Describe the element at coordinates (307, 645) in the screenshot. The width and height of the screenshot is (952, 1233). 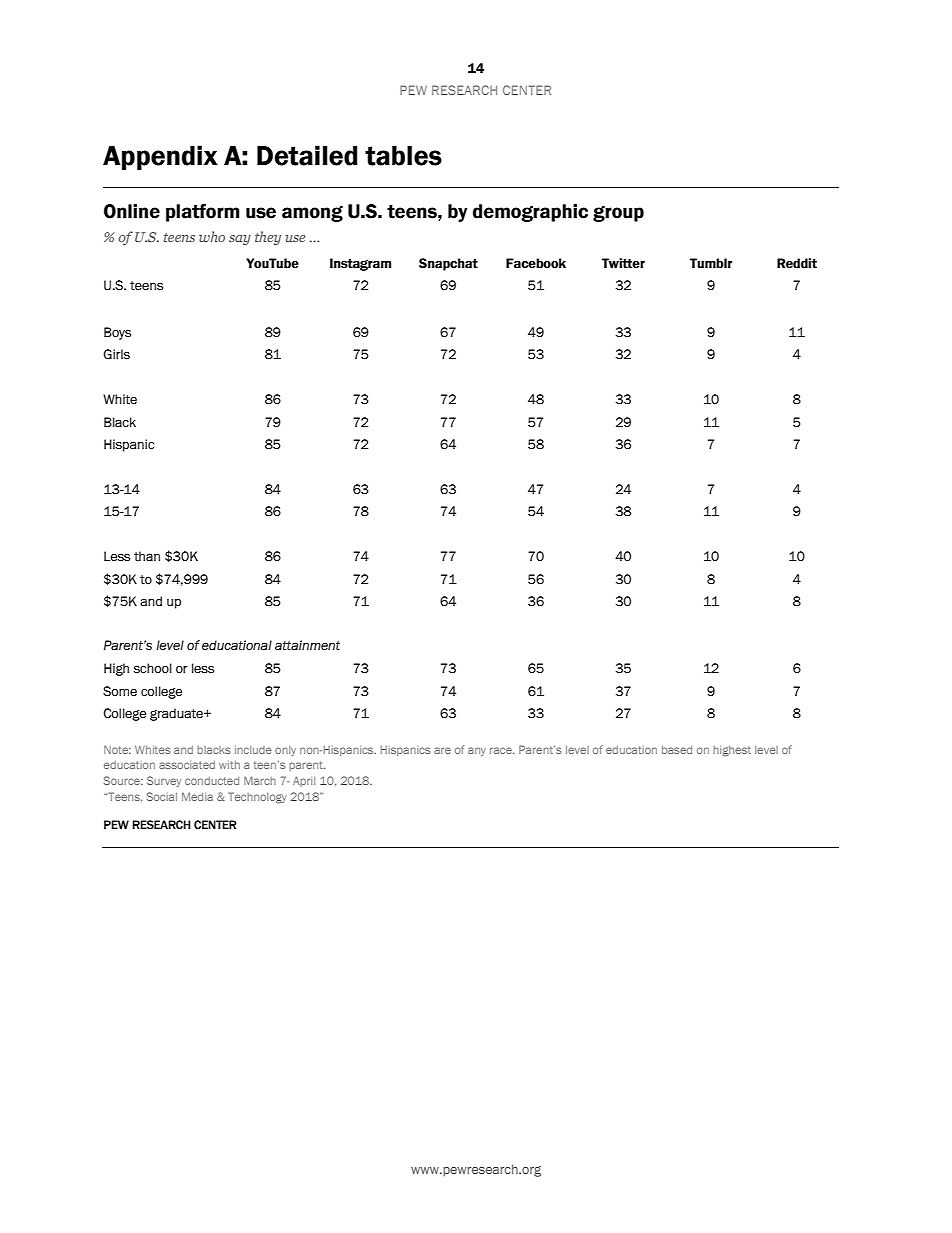
I see `attainment` at that location.
